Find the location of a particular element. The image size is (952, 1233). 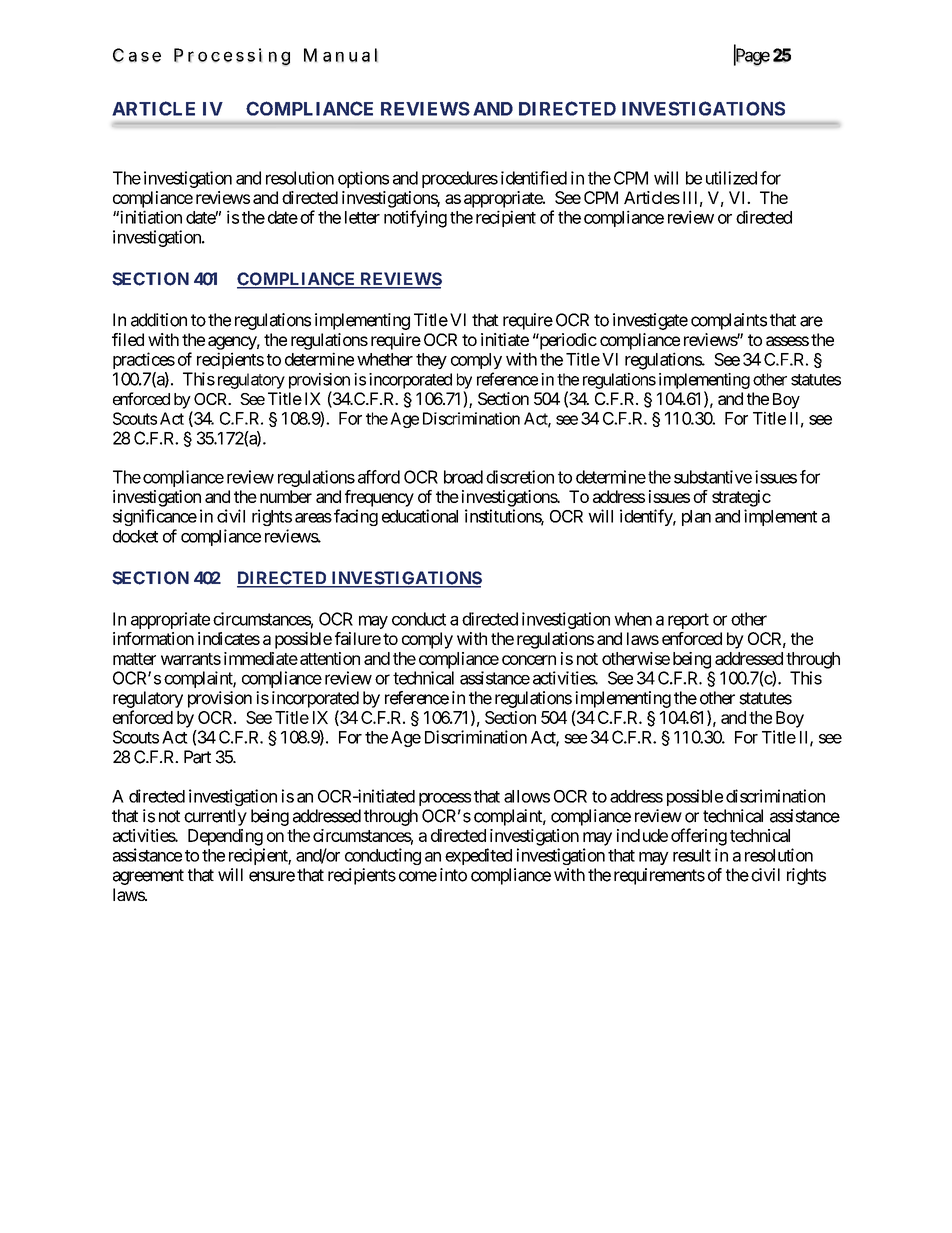

Manual is located at coordinates (341, 55).
